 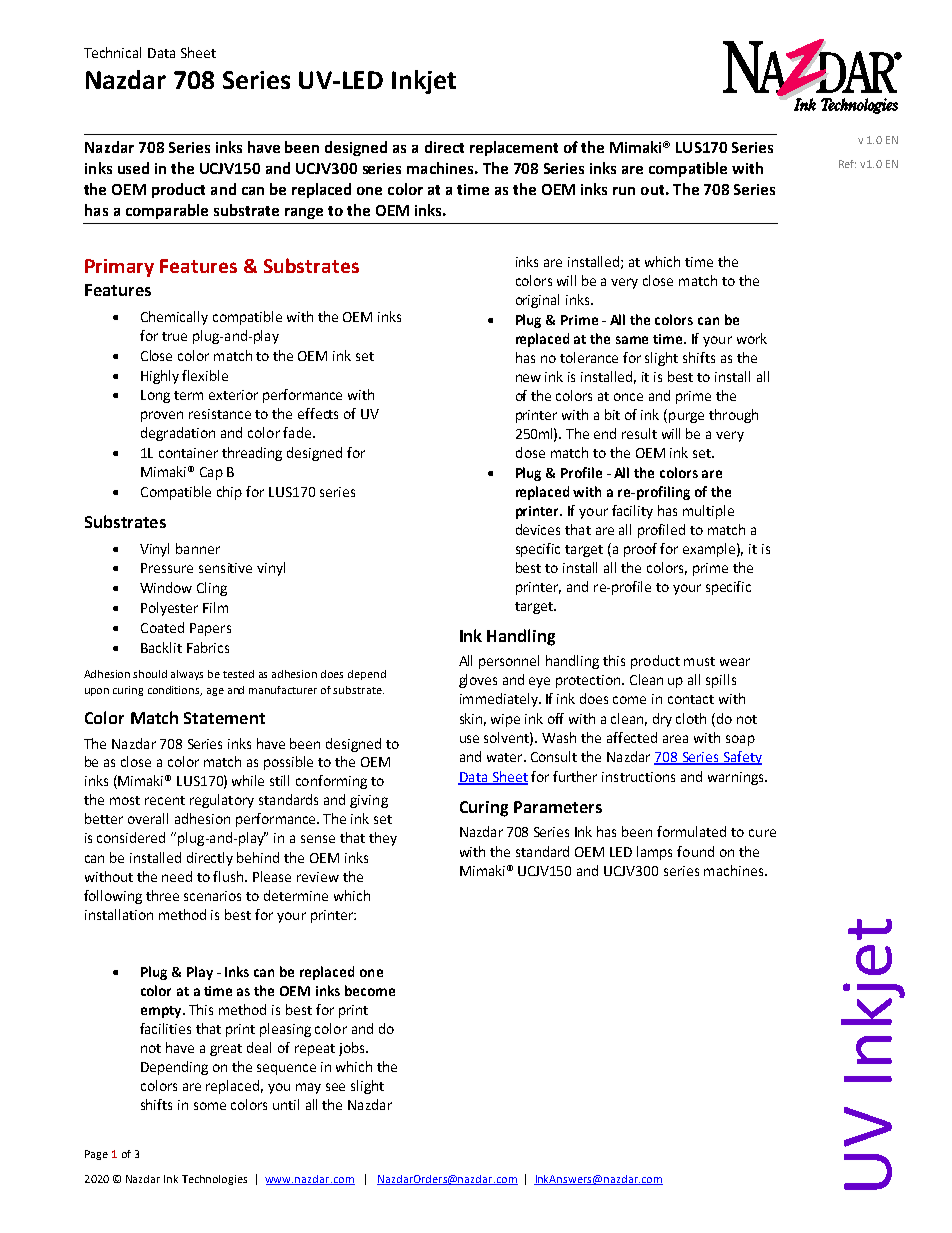 What do you see at coordinates (112, 52) in the screenshot?
I see `Technical` at bounding box center [112, 52].
